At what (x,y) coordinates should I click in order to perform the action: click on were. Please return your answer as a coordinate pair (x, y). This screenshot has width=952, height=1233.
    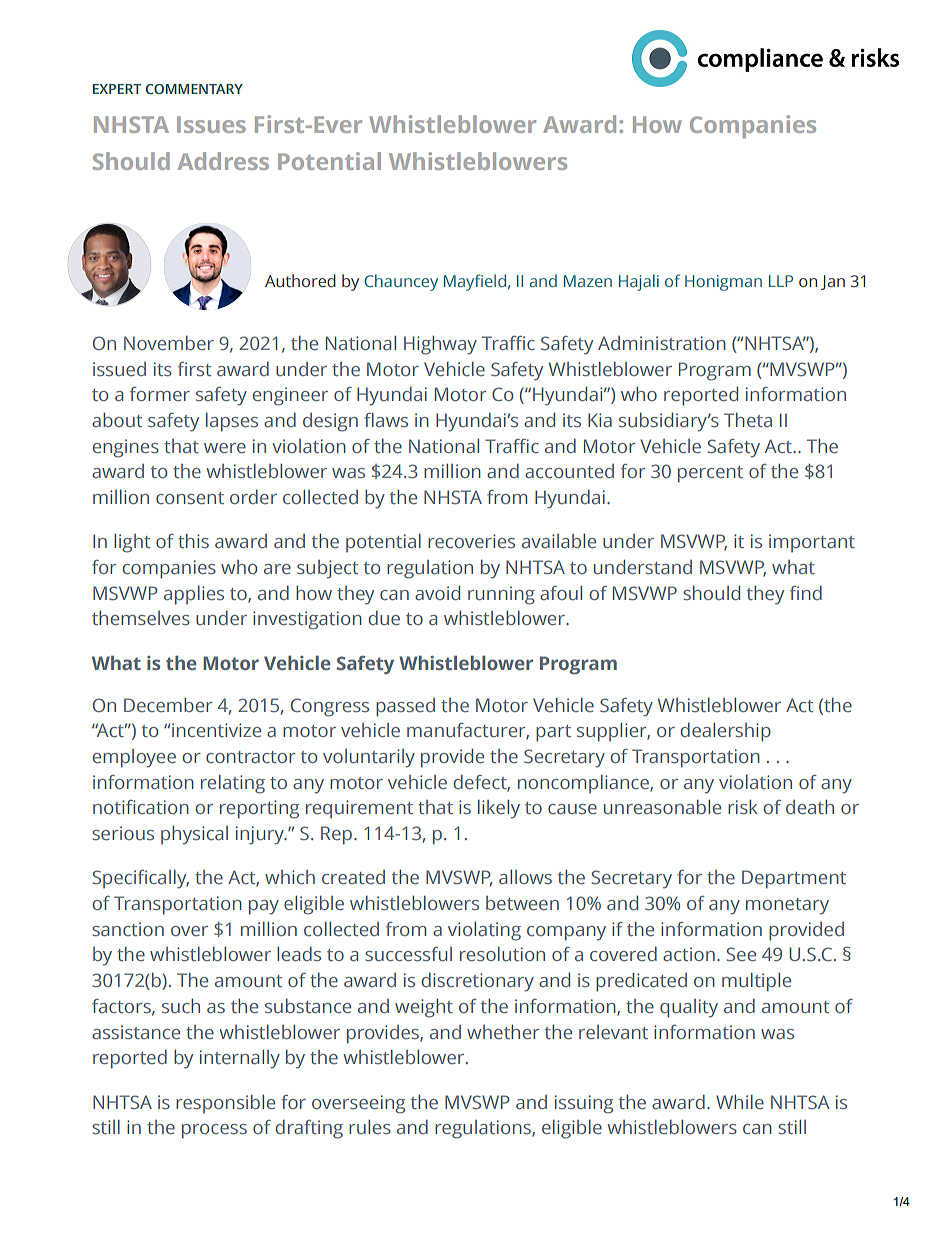
    Looking at the image, I should click on (225, 448).
